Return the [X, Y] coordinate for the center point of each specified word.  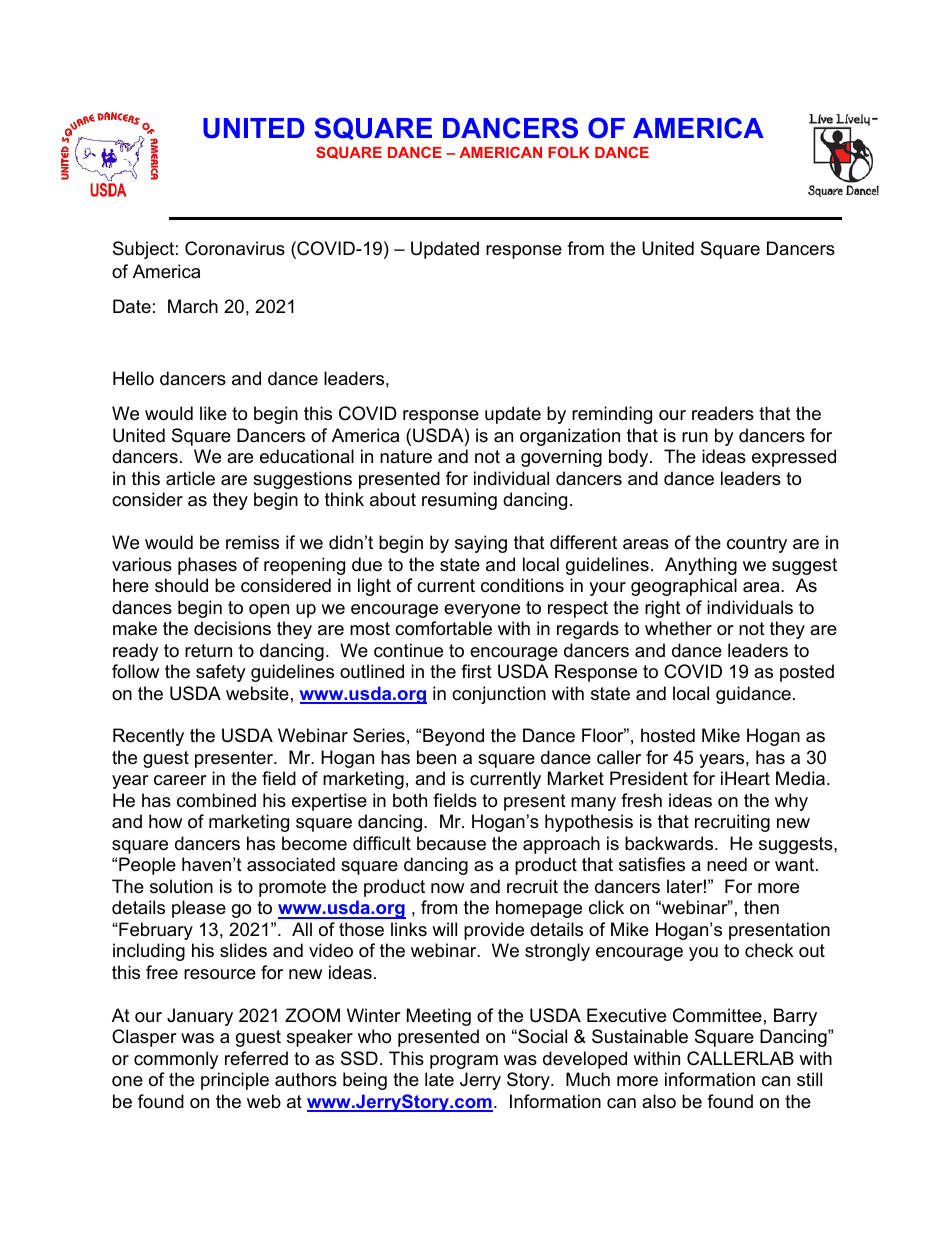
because [451, 843]
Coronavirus [235, 248]
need [727, 864]
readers [723, 413]
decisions [232, 628]
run [695, 437]
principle [235, 1081]
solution [181, 886]
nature [406, 457]
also [659, 1101]
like [213, 413]
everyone [482, 611]
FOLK [569, 152]
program [464, 1062]
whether [678, 628]
